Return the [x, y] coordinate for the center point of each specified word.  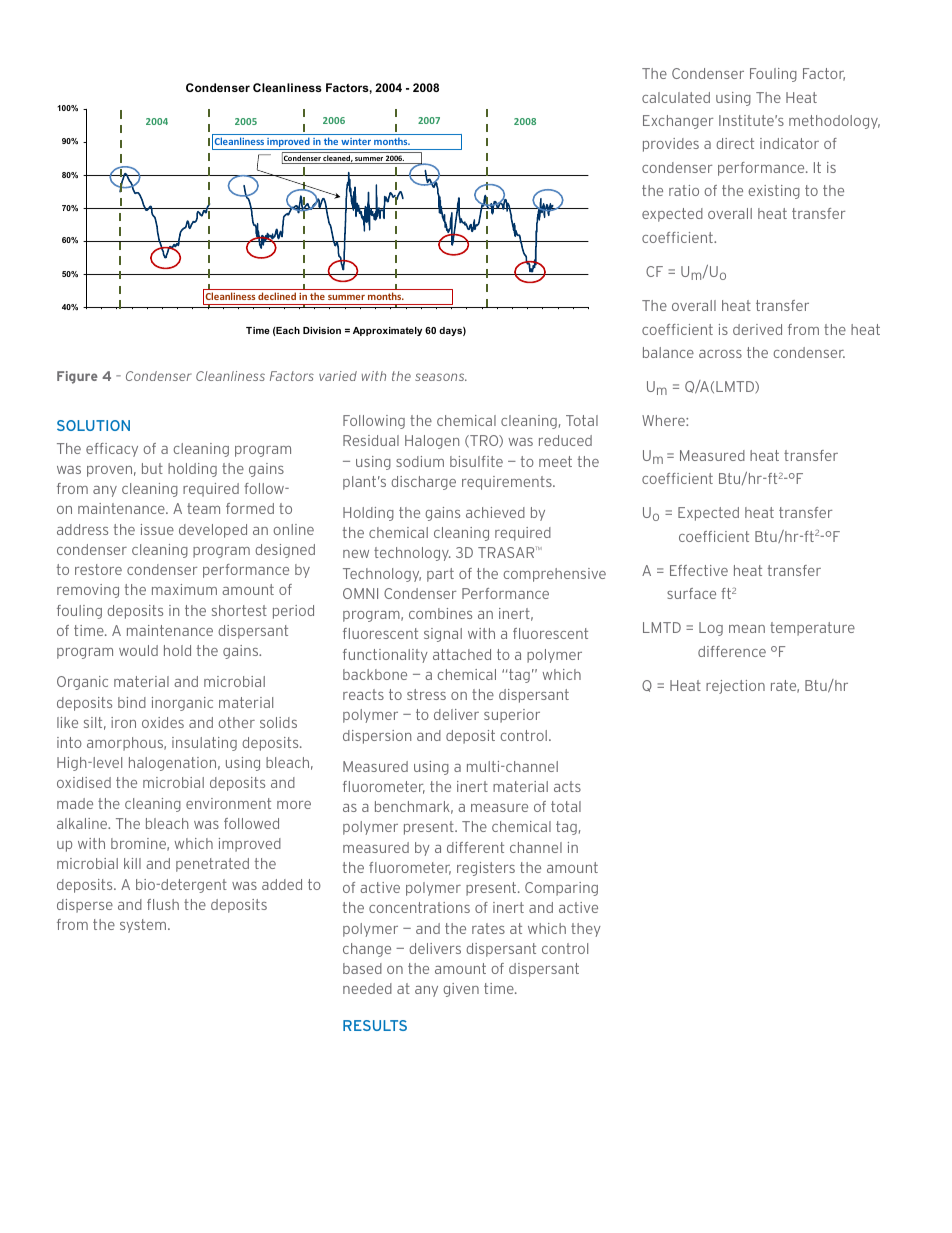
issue [157, 529]
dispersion [377, 737]
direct [735, 143]
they [586, 930]
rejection [735, 687]
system [144, 926]
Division [322, 330]
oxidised [84, 782]
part [440, 575]
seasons [441, 377]
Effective [699, 570]
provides [671, 145]
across [720, 354]
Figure [77, 377]
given [461, 990]
